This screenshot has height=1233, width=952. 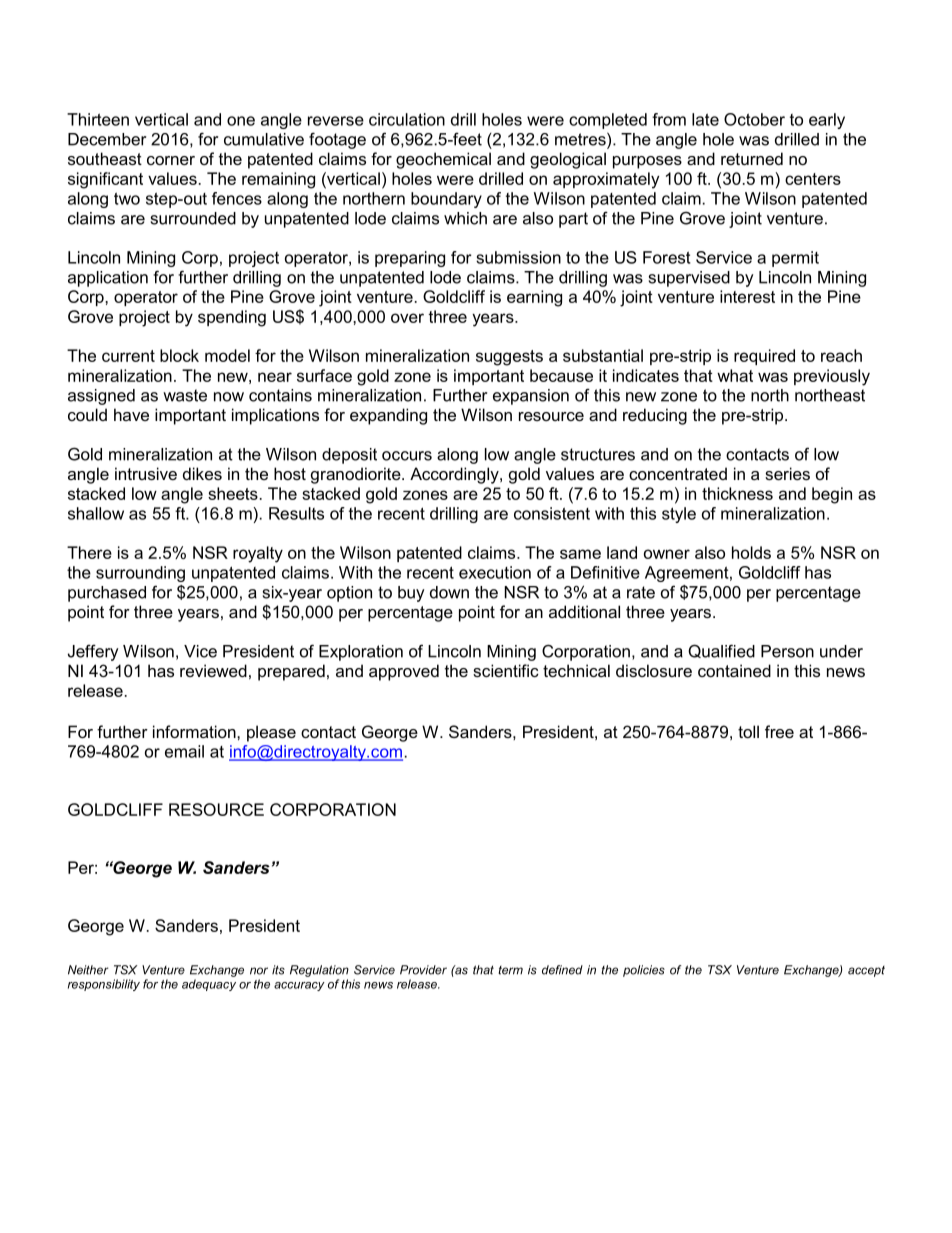 What do you see at coordinates (495, 572) in the screenshot?
I see `execution` at bounding box center [495, 572].
